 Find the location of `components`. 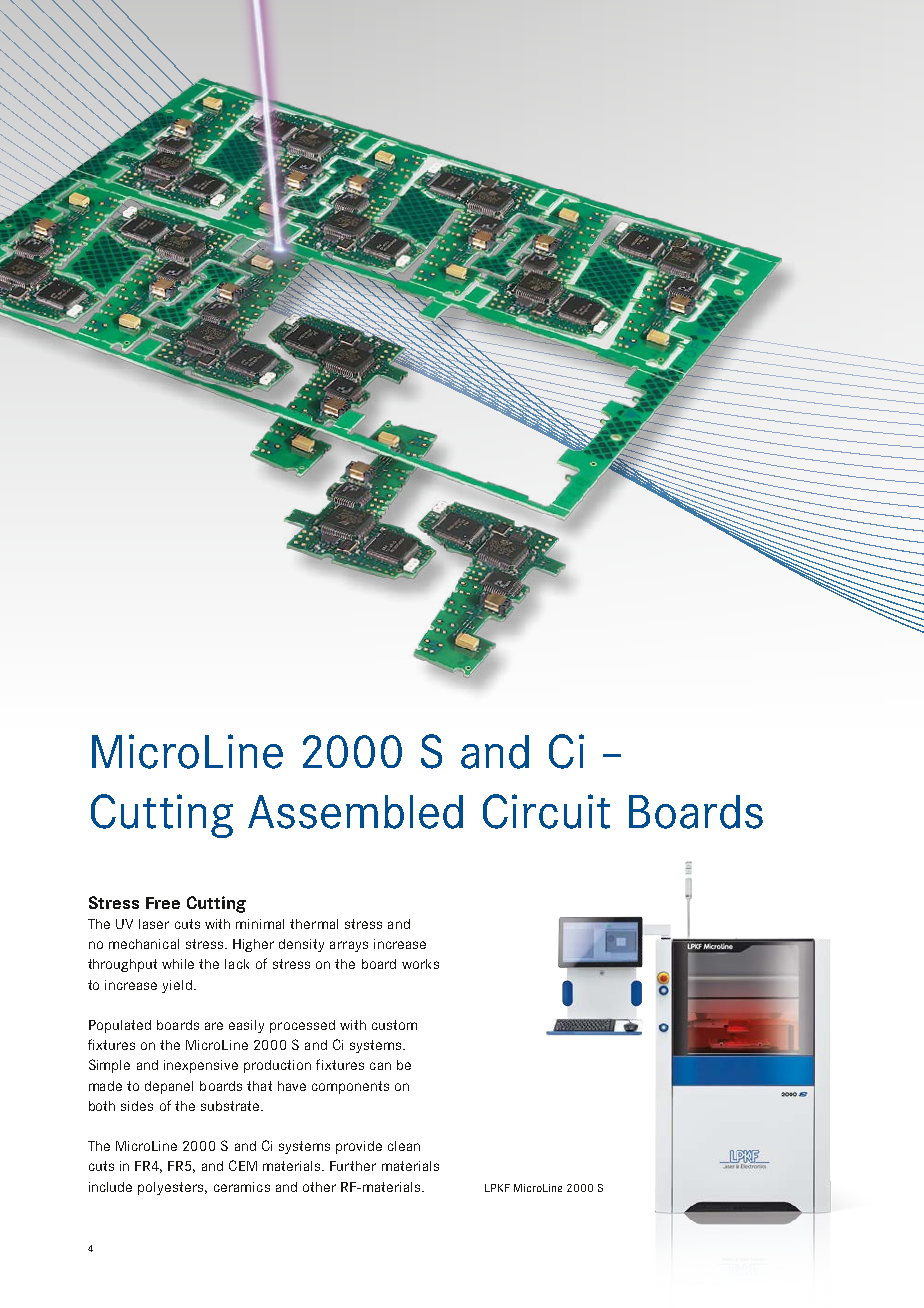

components is located at coordinates (350, 1087).
